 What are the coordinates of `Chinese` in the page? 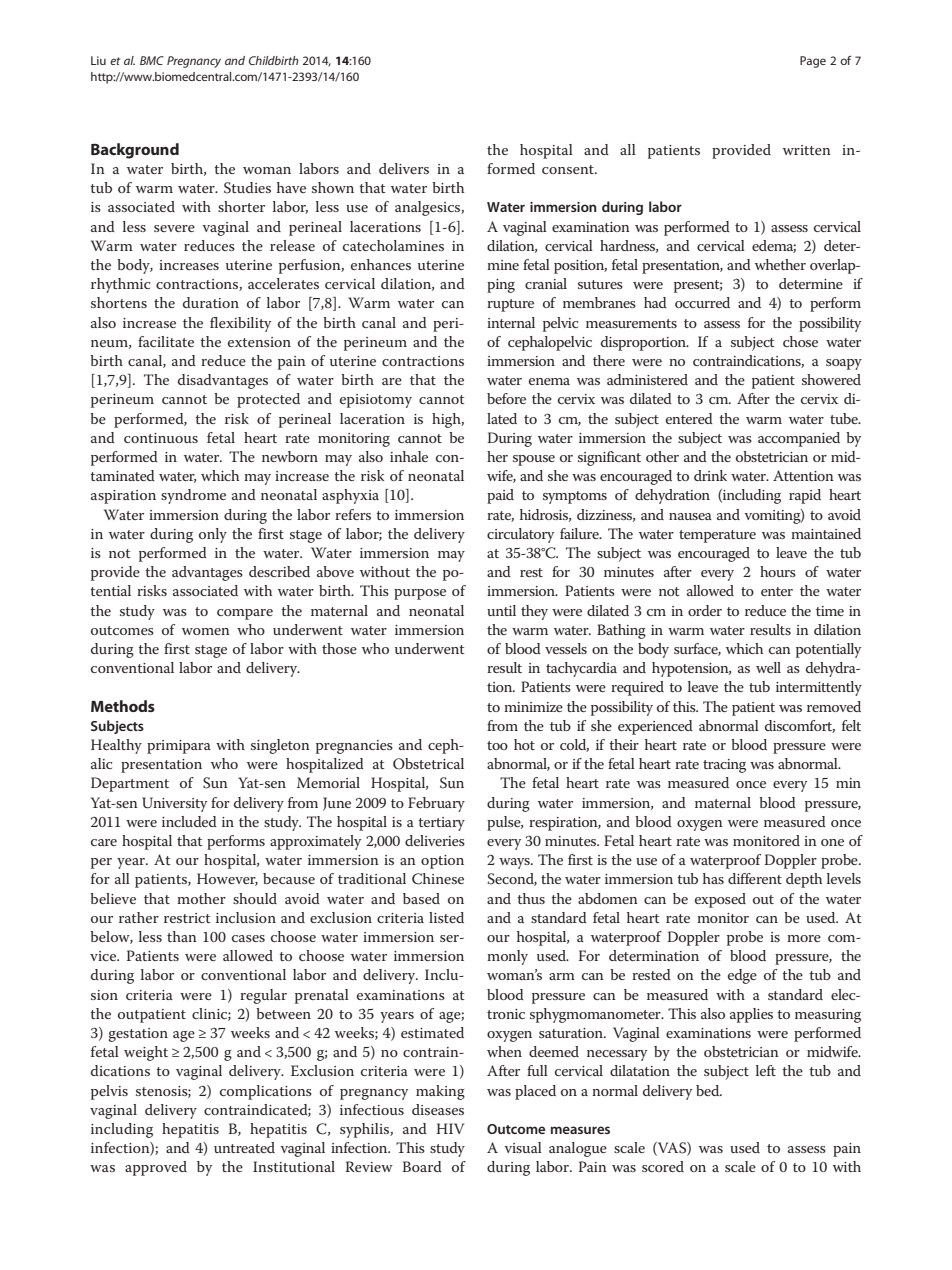 It's located at (438, 879).
